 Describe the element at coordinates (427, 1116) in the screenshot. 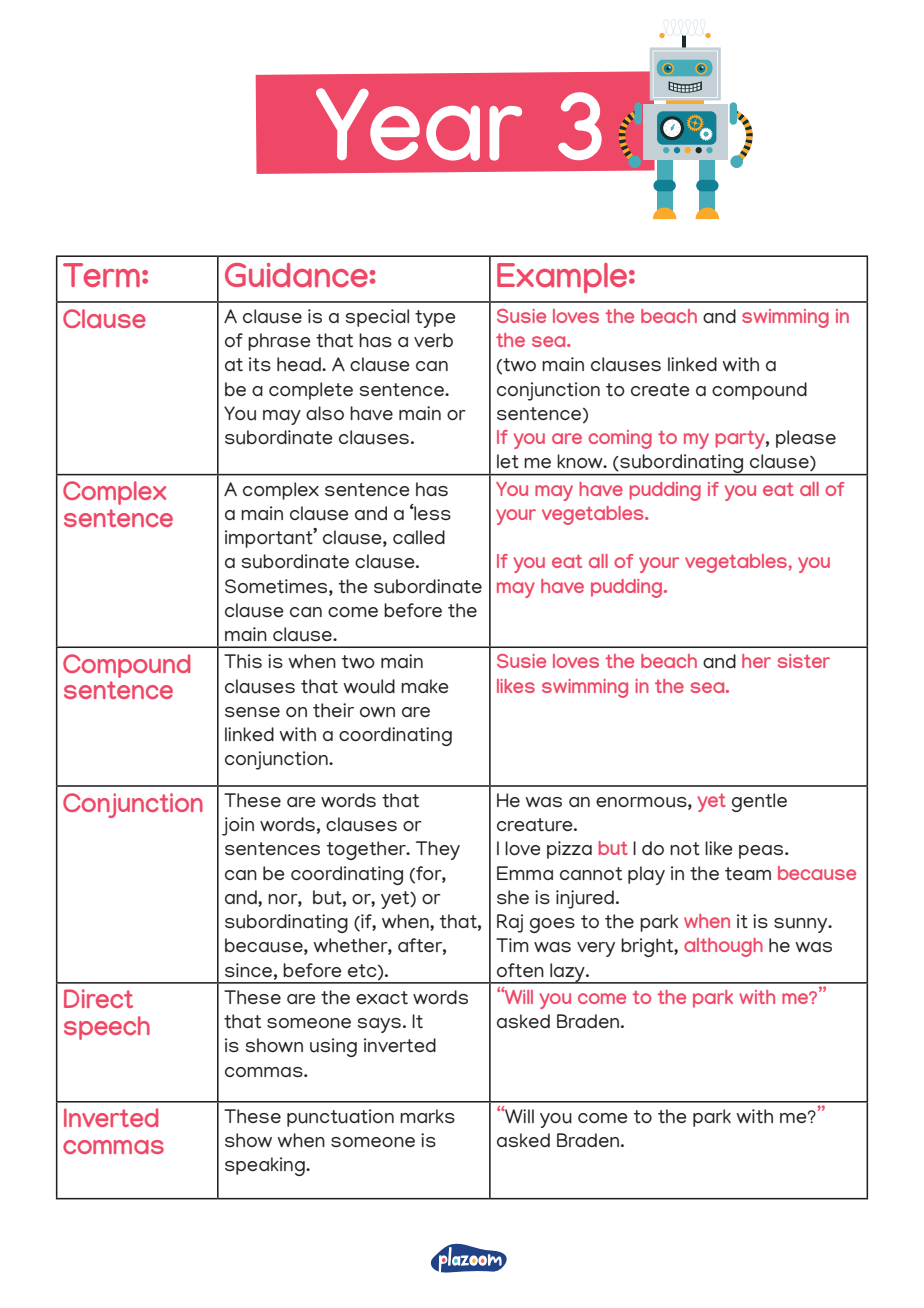

I see `marks` at that location.
